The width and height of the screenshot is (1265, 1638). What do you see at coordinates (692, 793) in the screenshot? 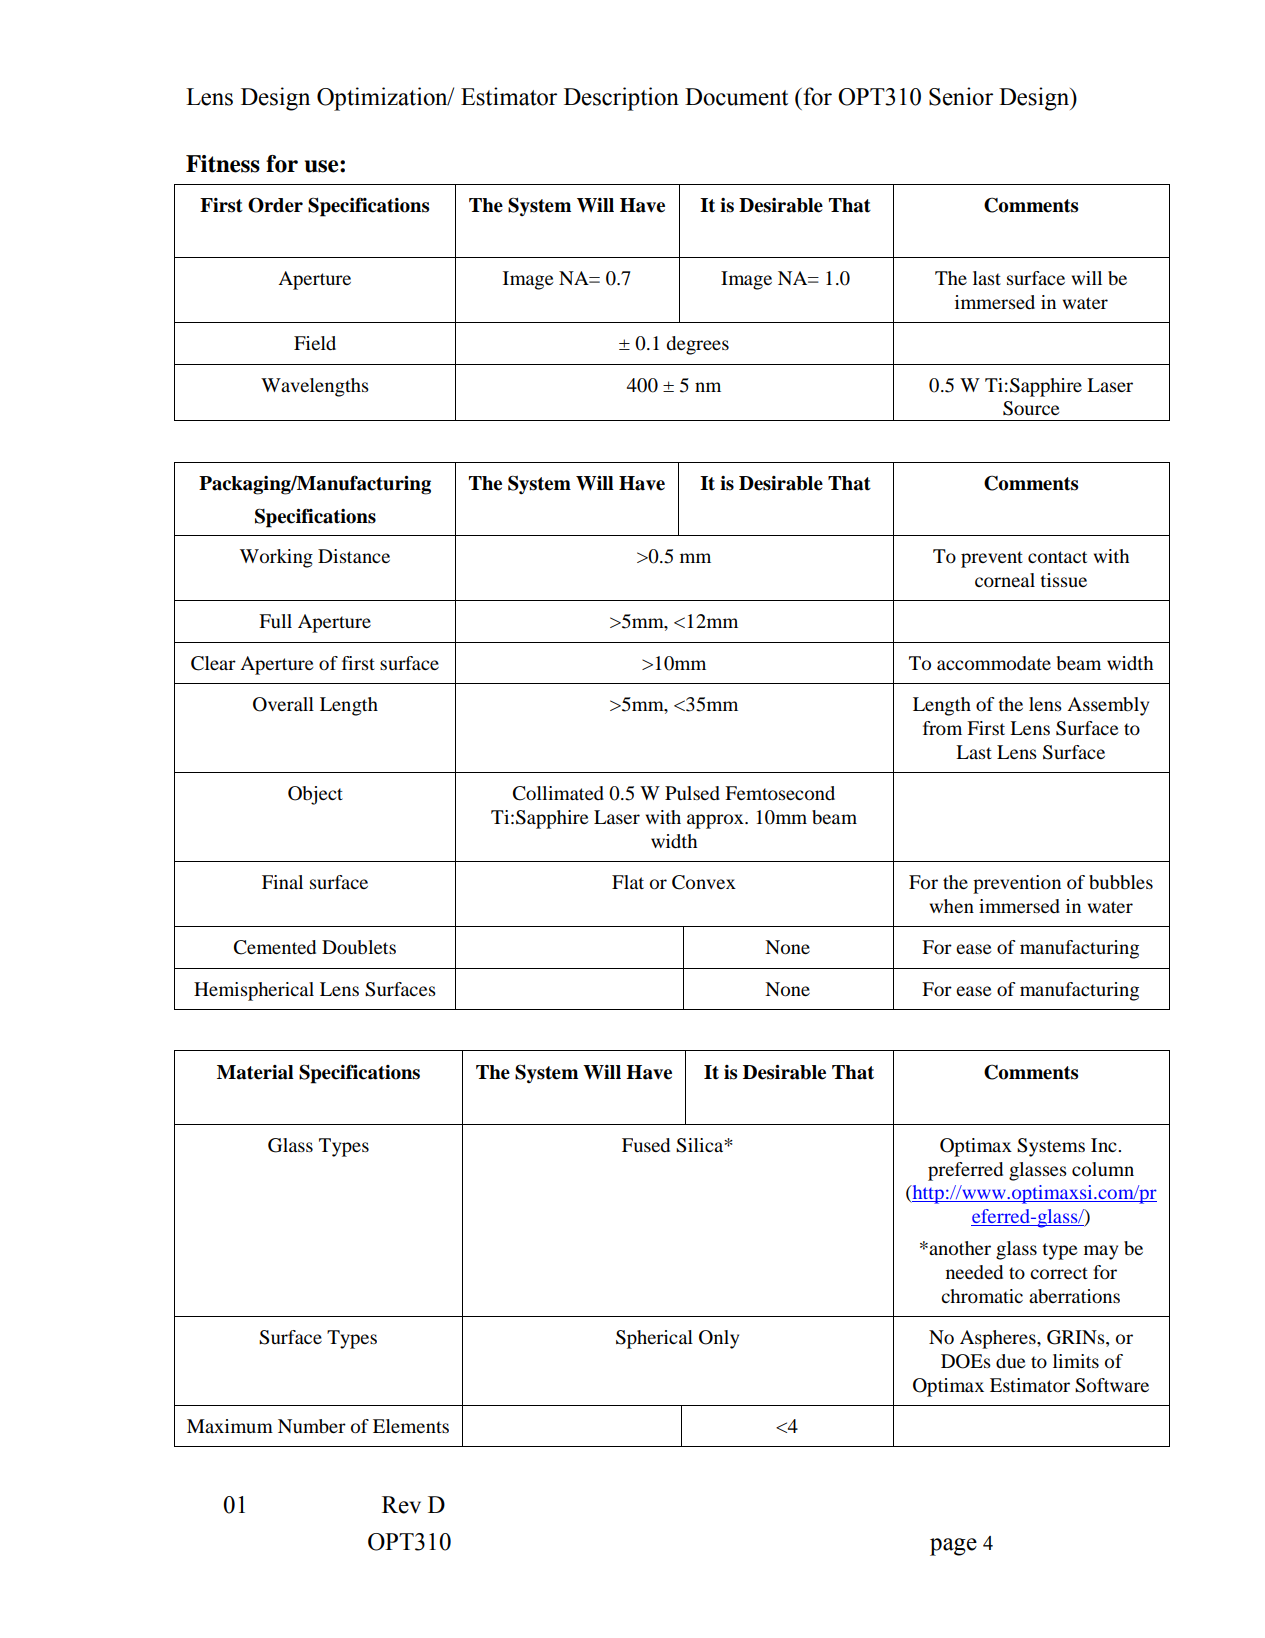
I see `Pulsed` at bounding box center [692, 793].
